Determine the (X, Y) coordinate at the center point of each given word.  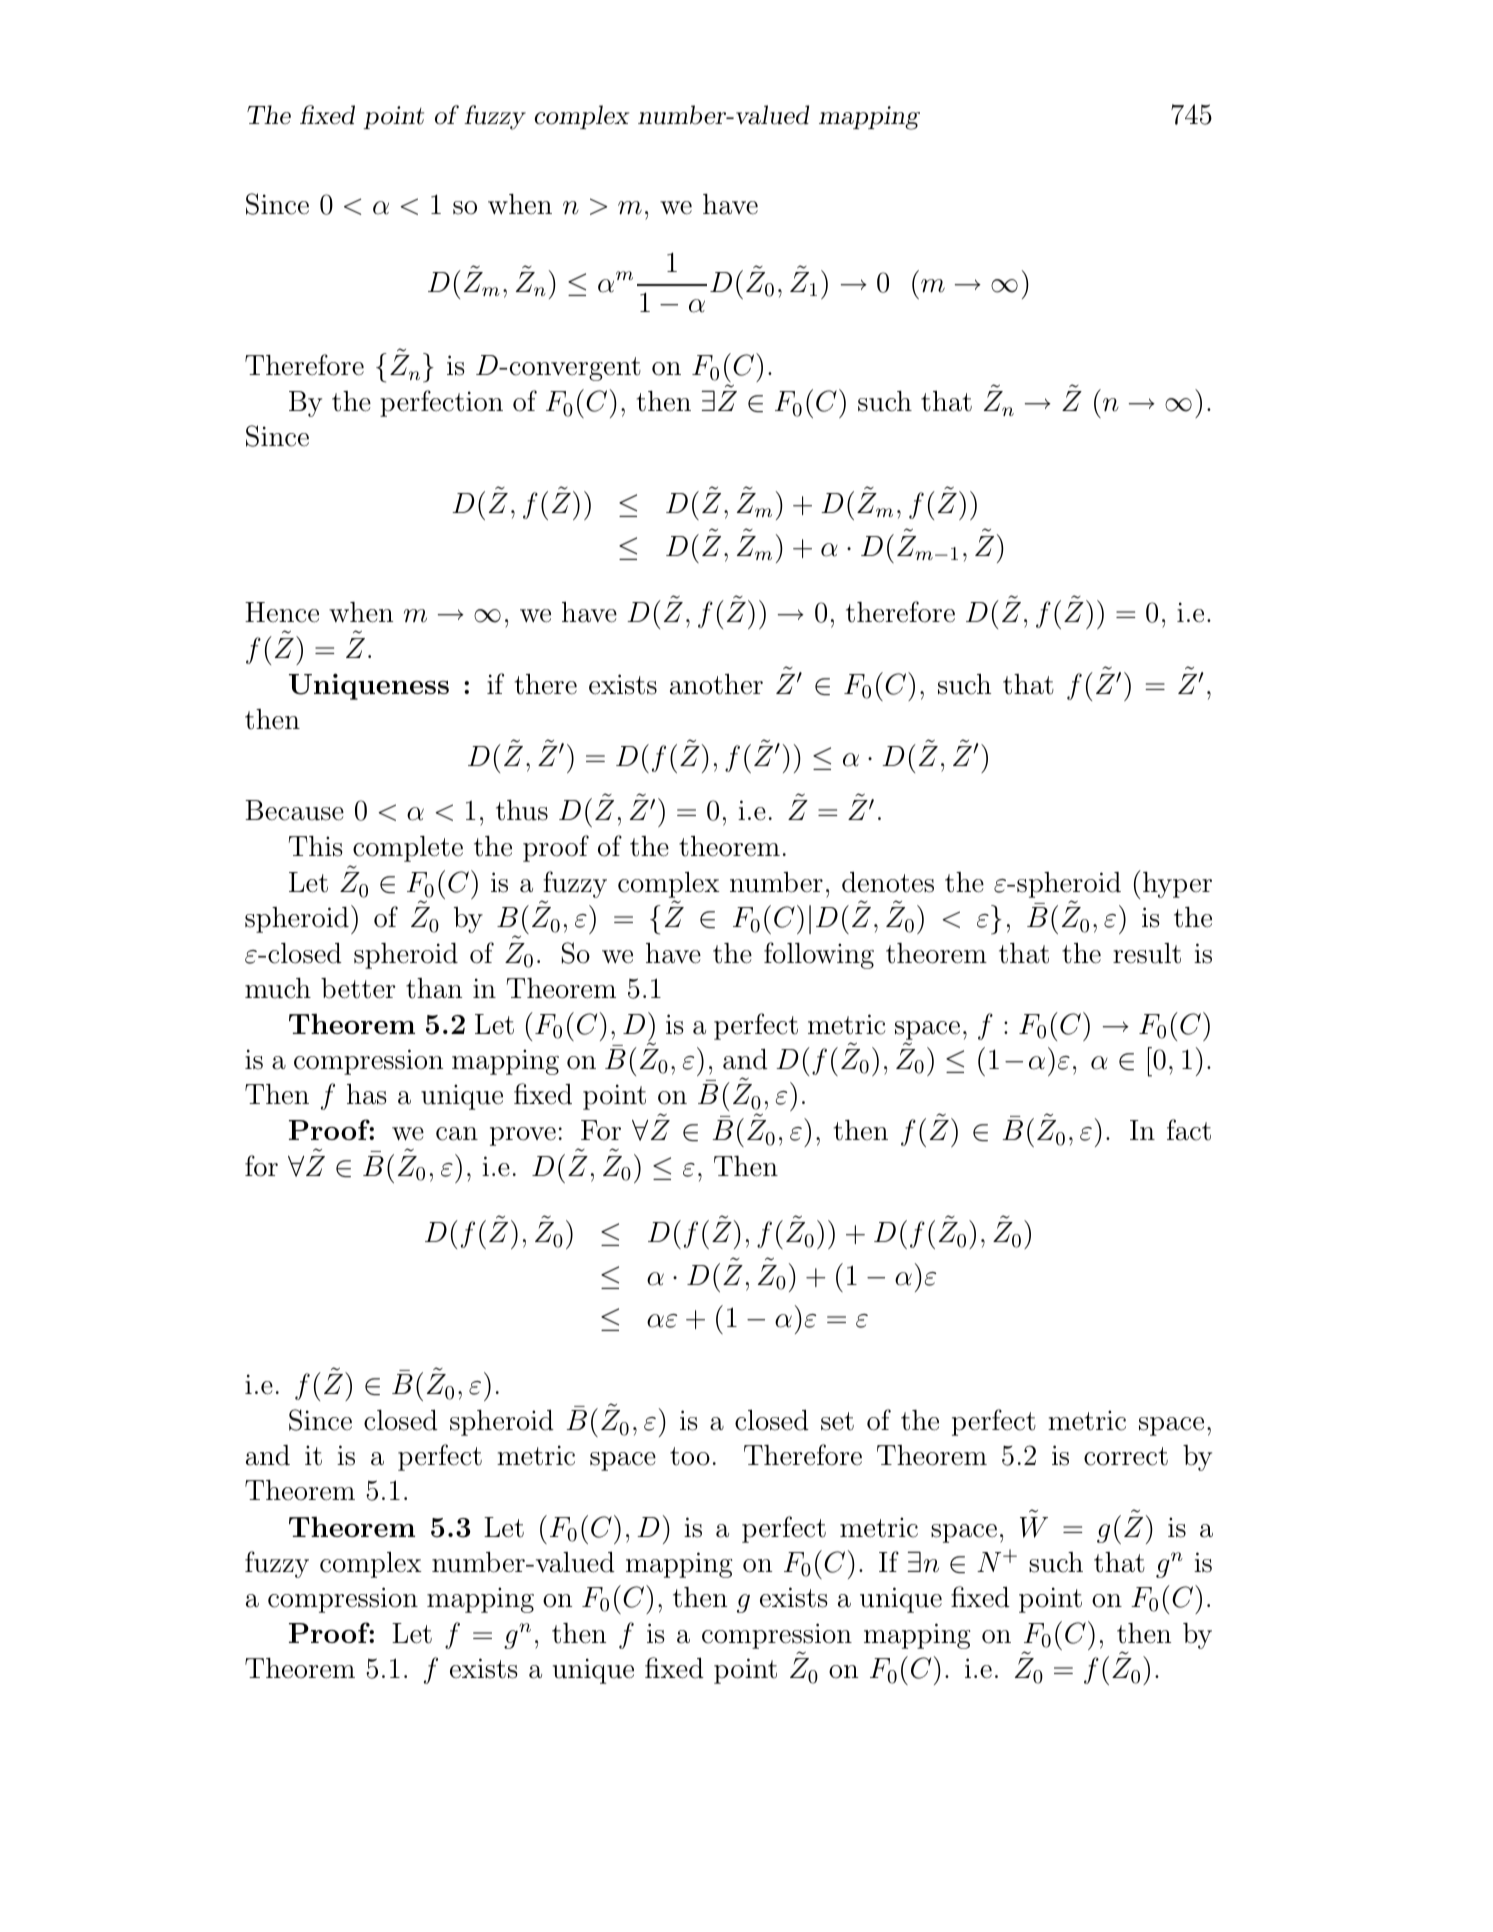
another (716, 684)
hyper (1177, 885)
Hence (282, 612)
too (690, 1456)
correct (1126, 1456)
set (837, 1421)
